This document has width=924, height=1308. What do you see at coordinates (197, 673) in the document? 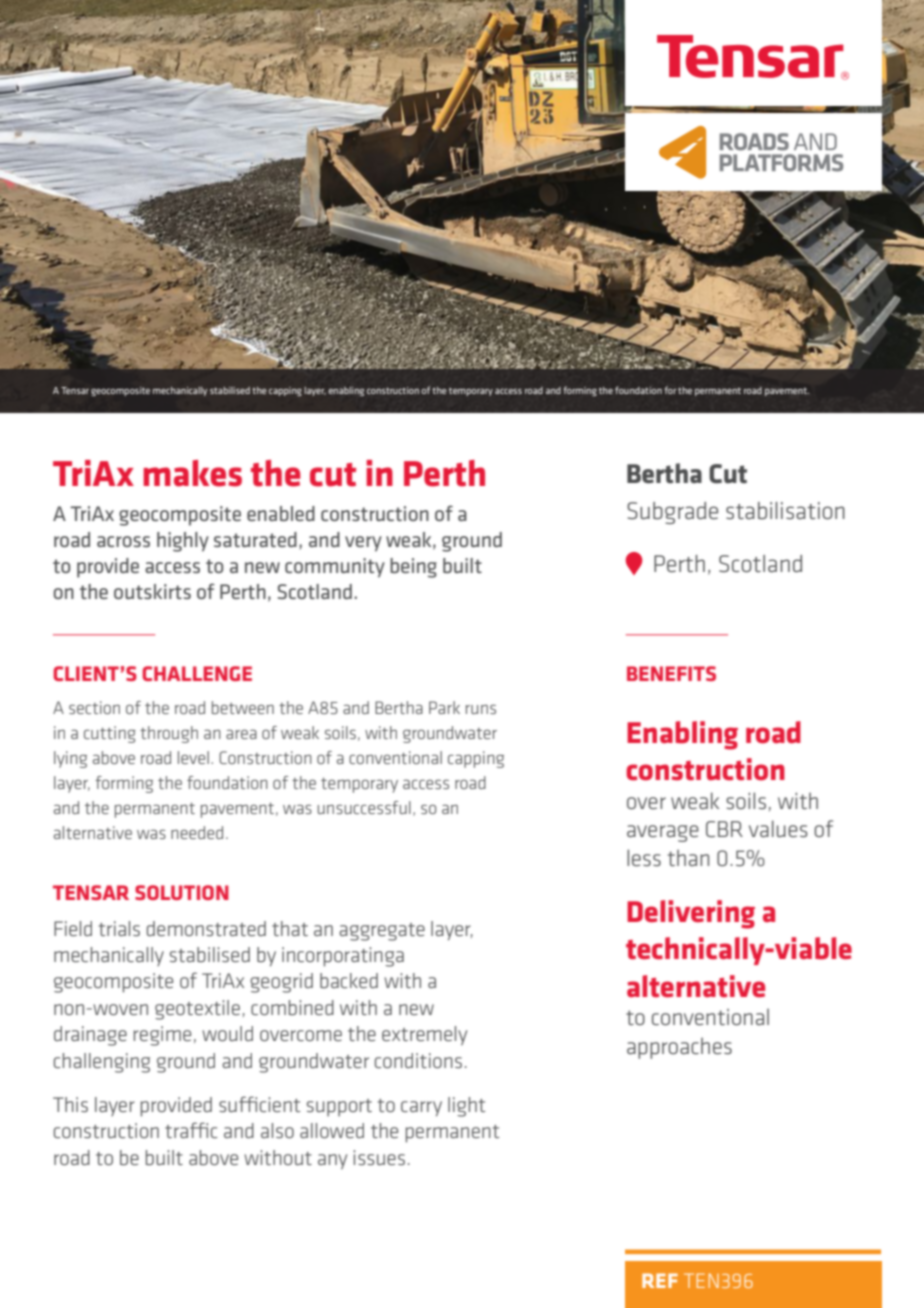
I see `CHALLENGE` at bounding box center [197, 673].
